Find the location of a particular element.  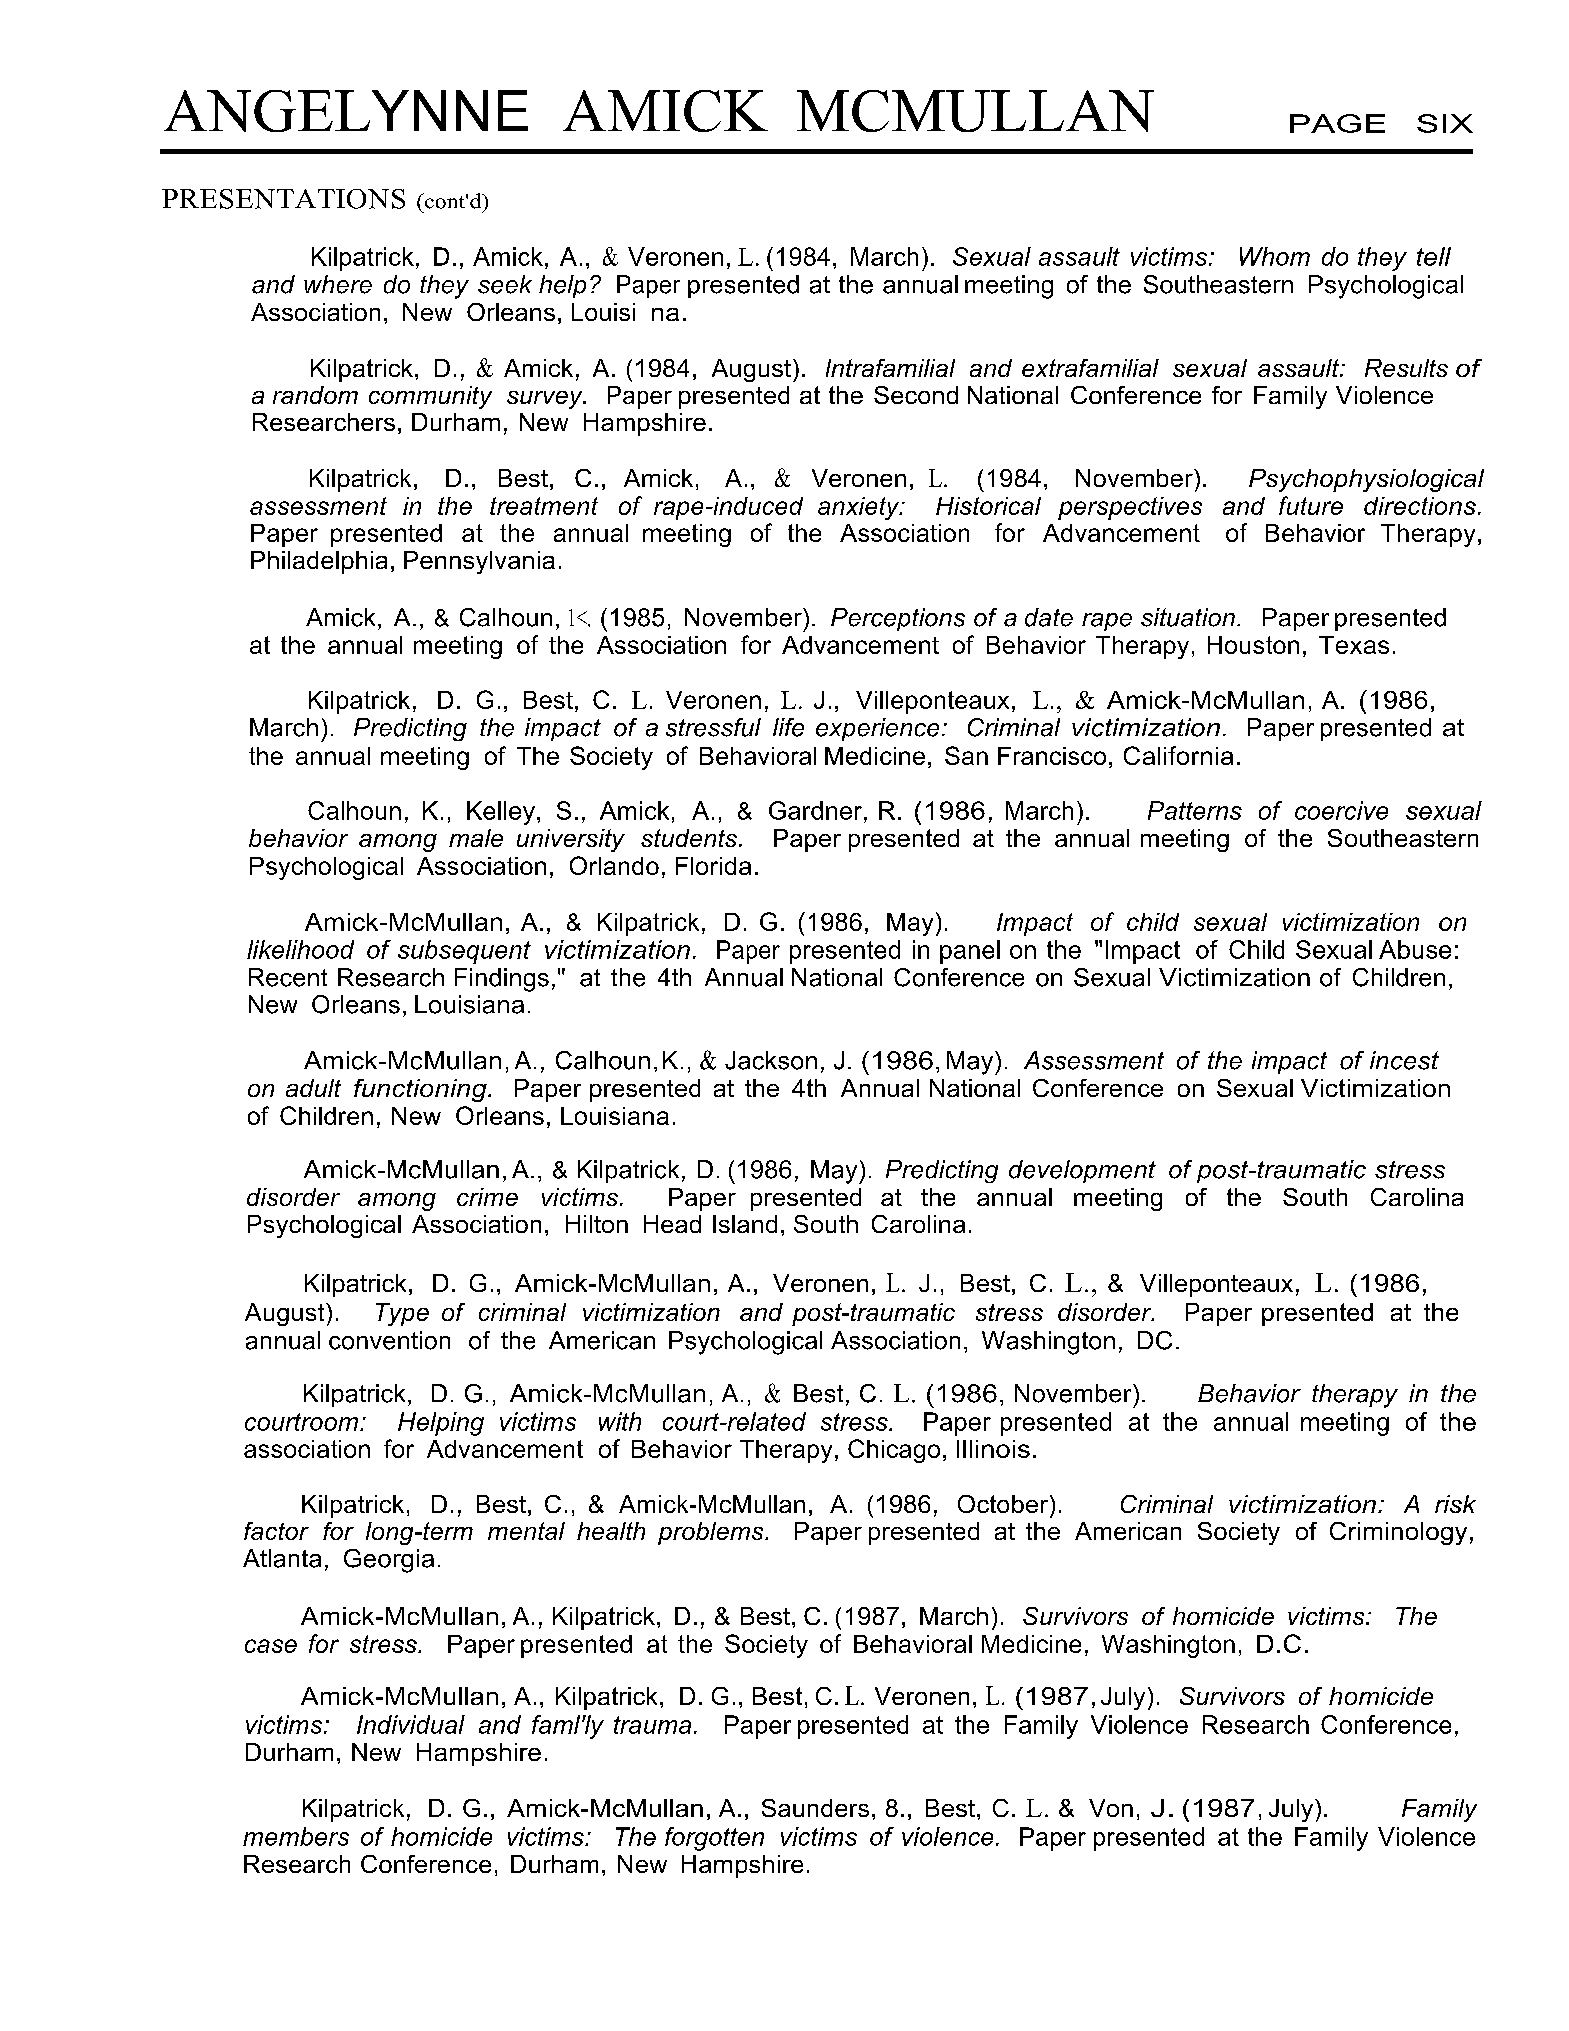

Texas is located at coordinates (1354, 645).
